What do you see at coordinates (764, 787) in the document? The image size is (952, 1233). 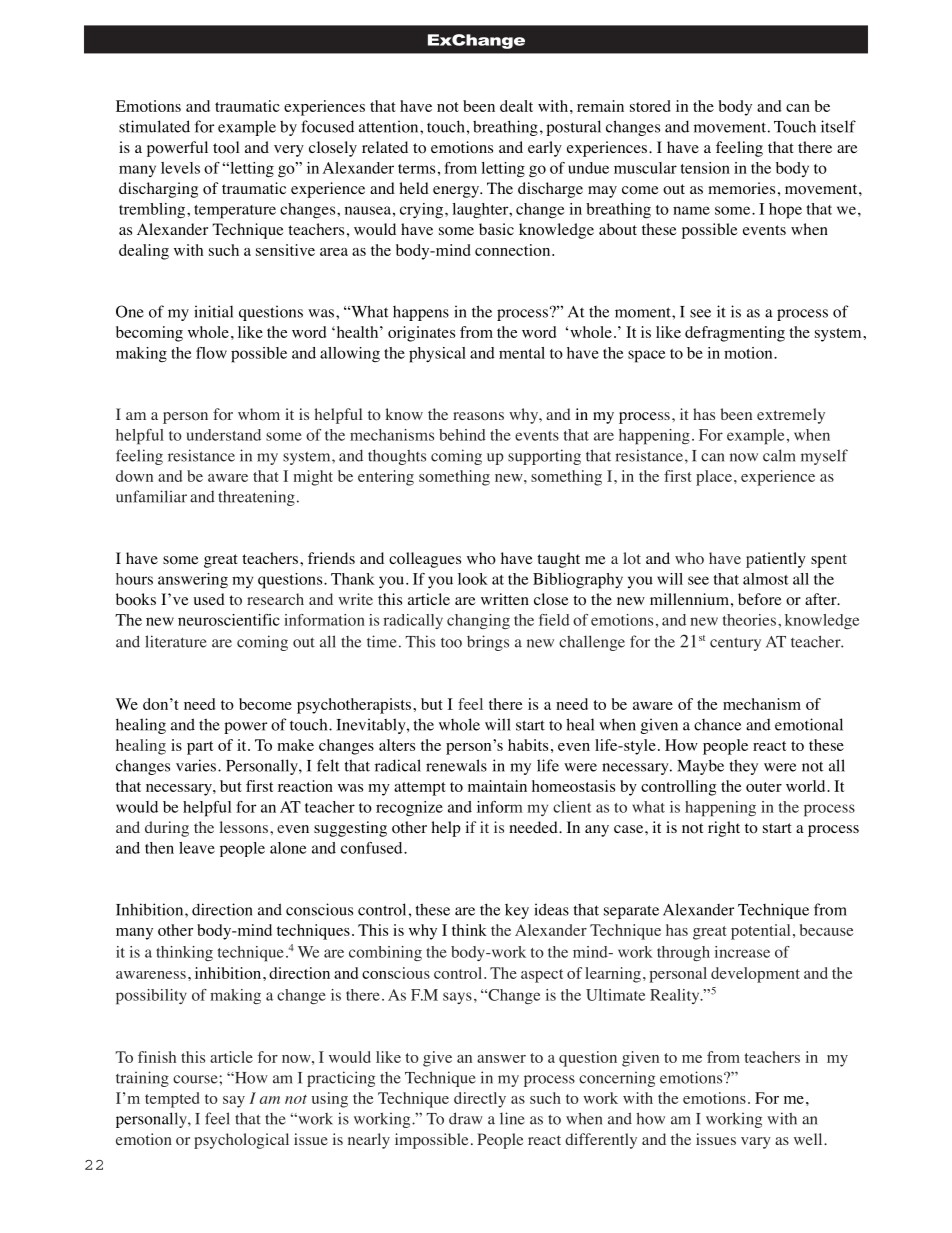 I see `outer` at bounding box center [764, 787].
